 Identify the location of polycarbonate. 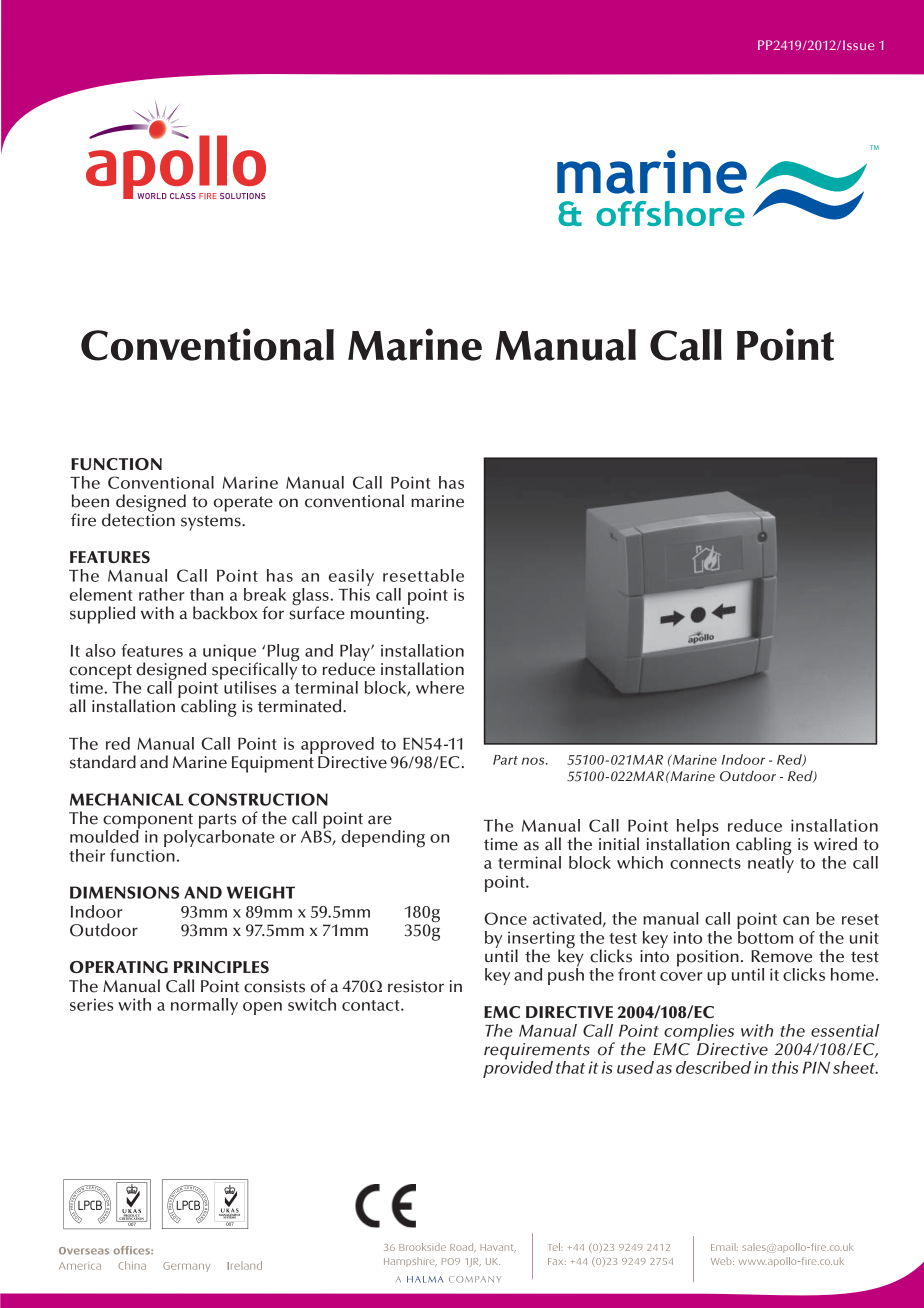
(219, 837).
